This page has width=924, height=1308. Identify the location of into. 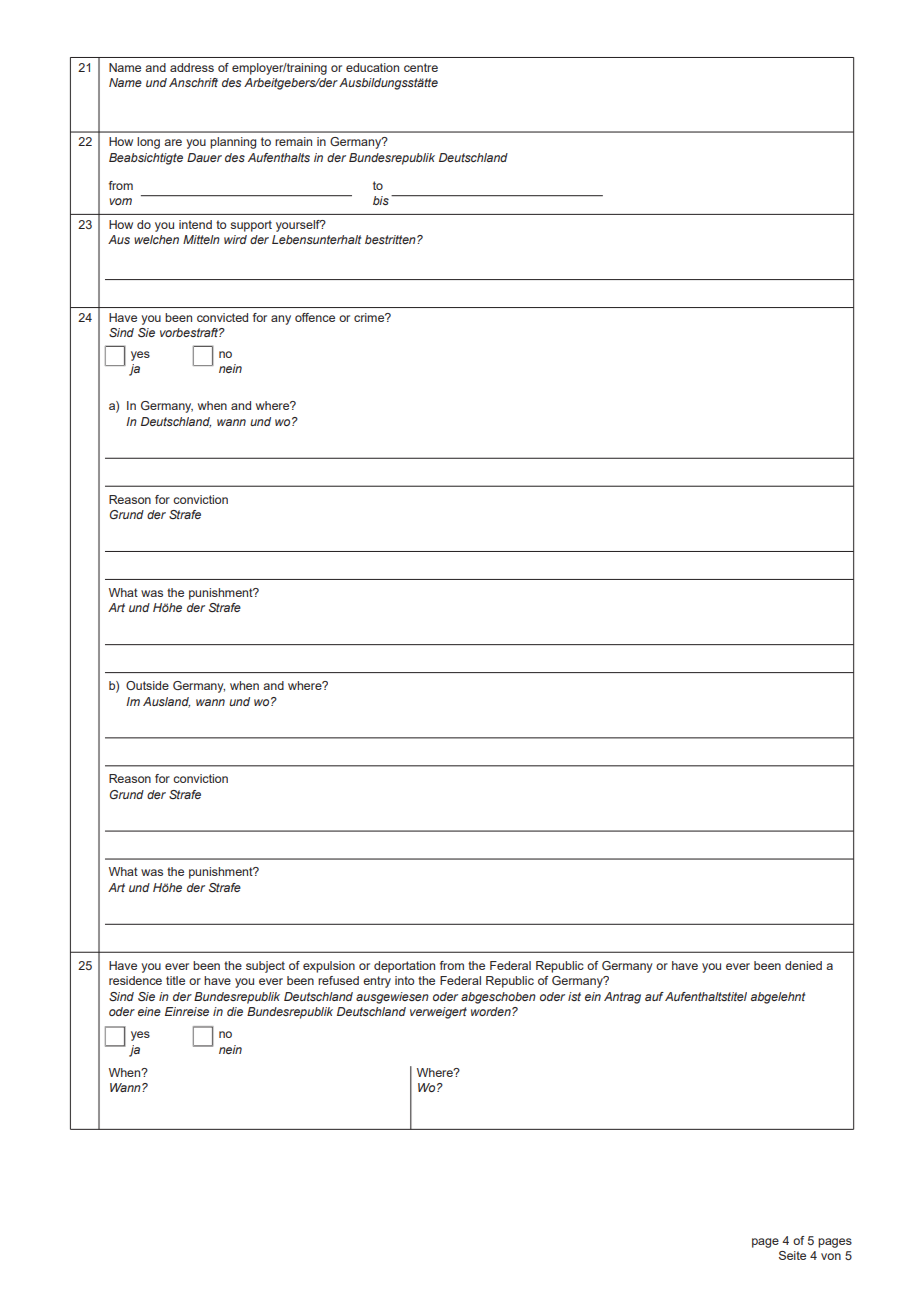
(404, 980).
